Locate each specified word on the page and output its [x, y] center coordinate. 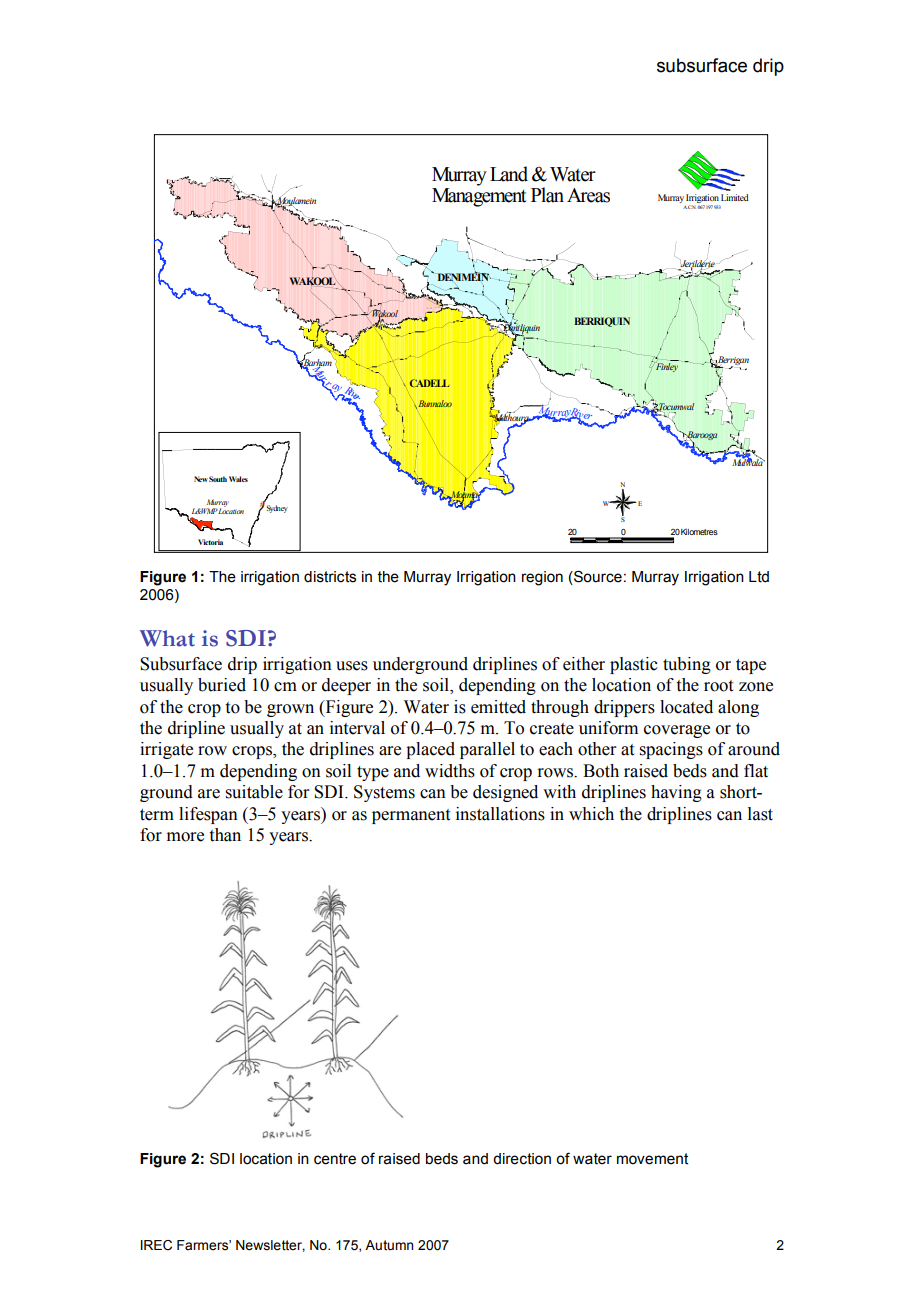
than [225, 835]
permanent [411, 816]
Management [479, 197]
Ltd [759, 577]
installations [500, 814]
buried [222, 685]
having [676, 793]
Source [597, 576]
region [542, 578]
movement [652, 1159]
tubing [687, 665]
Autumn [389, 1245]
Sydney [277, 509]
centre [335, 1159]
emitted [498, 707]
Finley [666, 366]
